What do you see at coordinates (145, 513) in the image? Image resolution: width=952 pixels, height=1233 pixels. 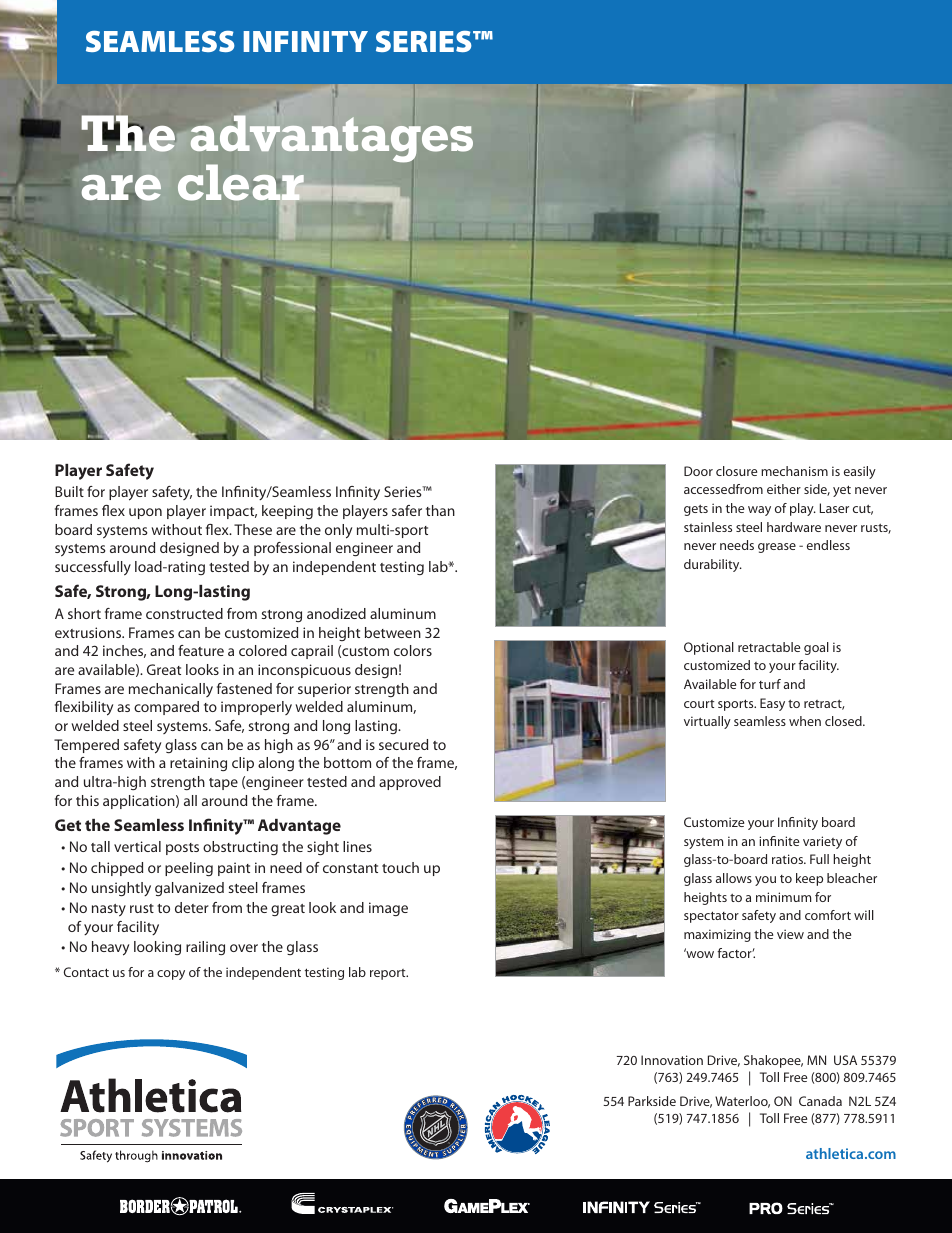 I see `upon` at bounding box center [145, 513].
